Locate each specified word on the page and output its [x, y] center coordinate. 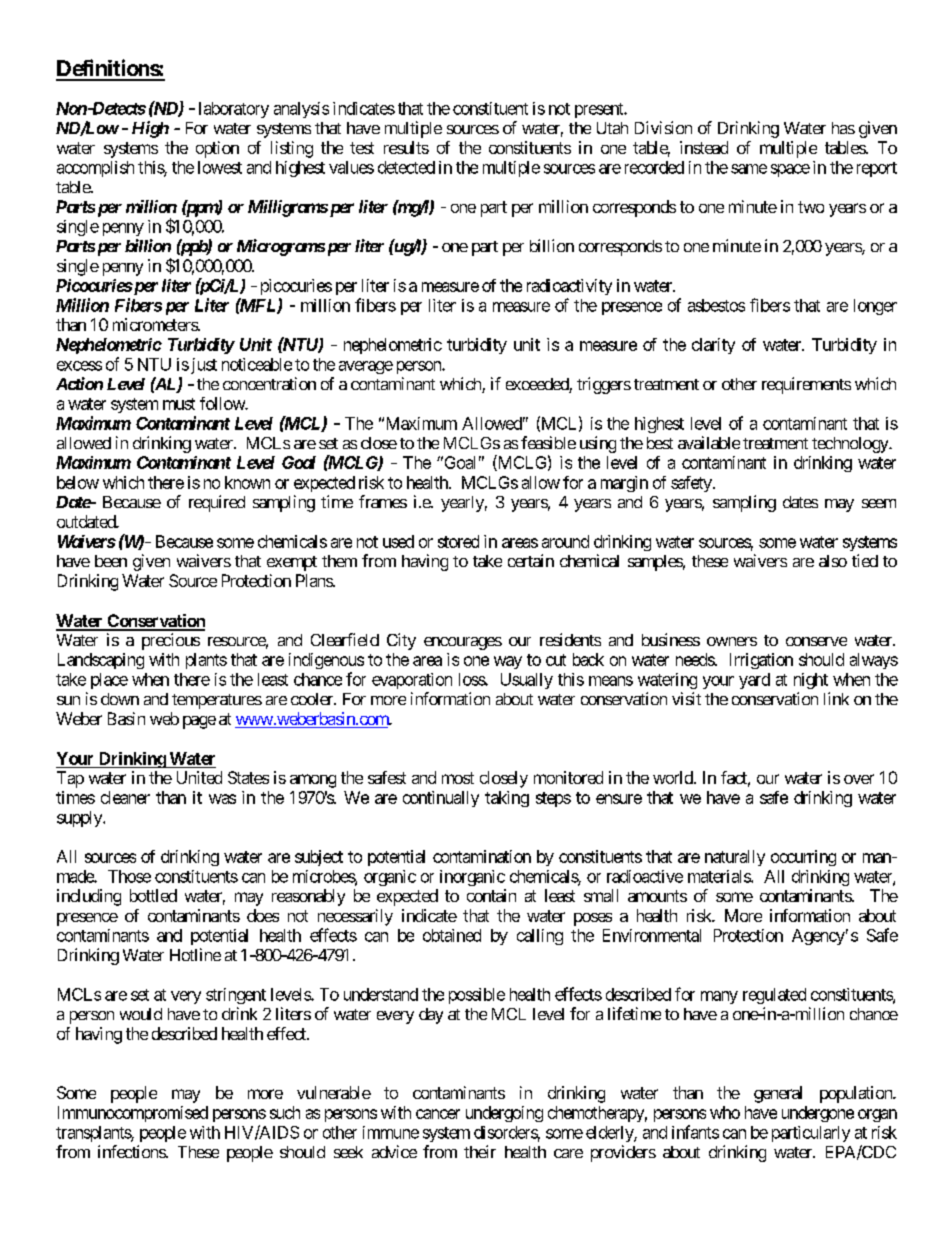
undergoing [504, 1114]
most [458, 778]
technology [851, 445]
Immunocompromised [133, 1114]
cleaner [125, 797]
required [217, 503]
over [859, 779]
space [790, 170]
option [217, 149]
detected [406, 167]
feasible [548, 442]
